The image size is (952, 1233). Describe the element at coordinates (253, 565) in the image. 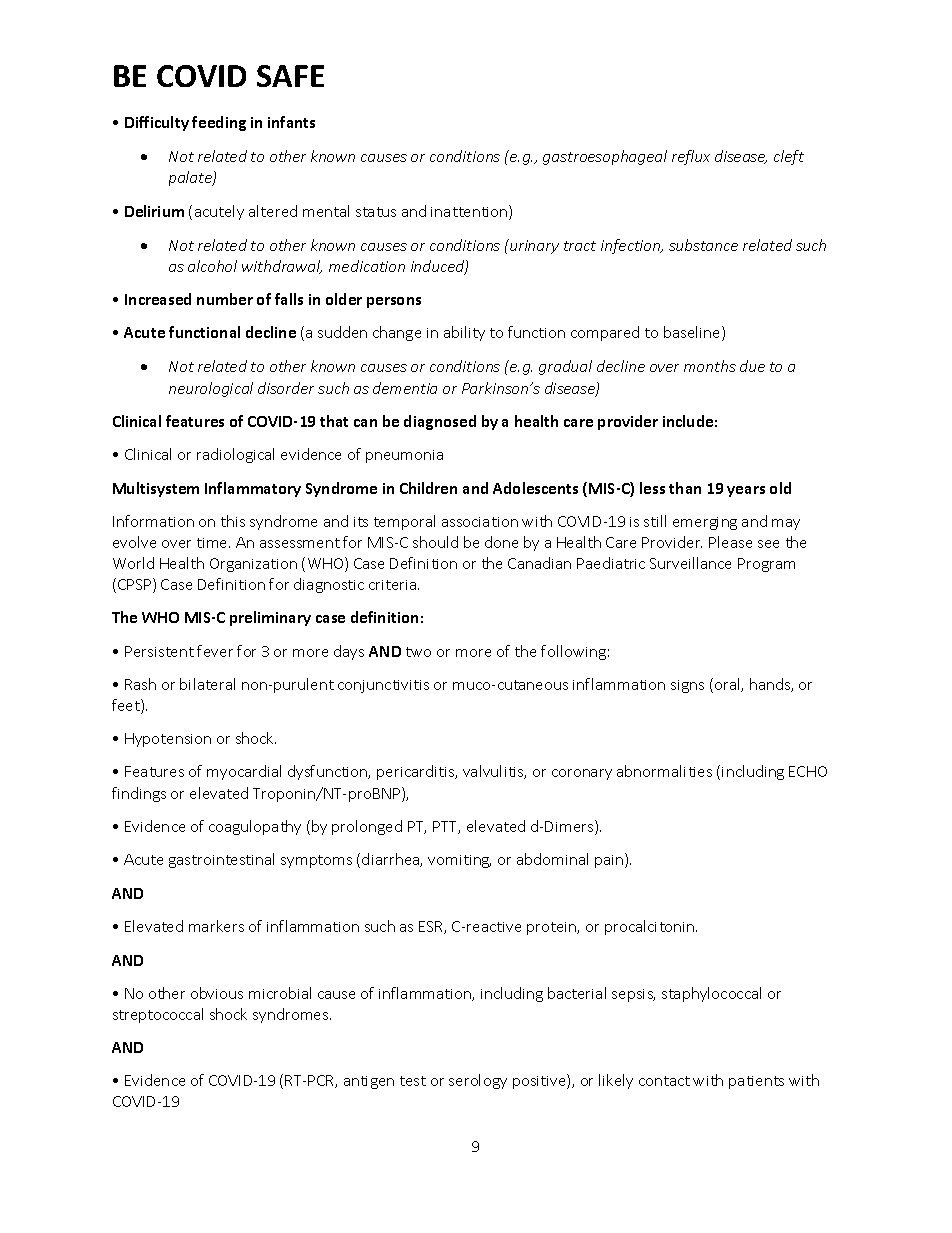

I see `Organization` at that location.
